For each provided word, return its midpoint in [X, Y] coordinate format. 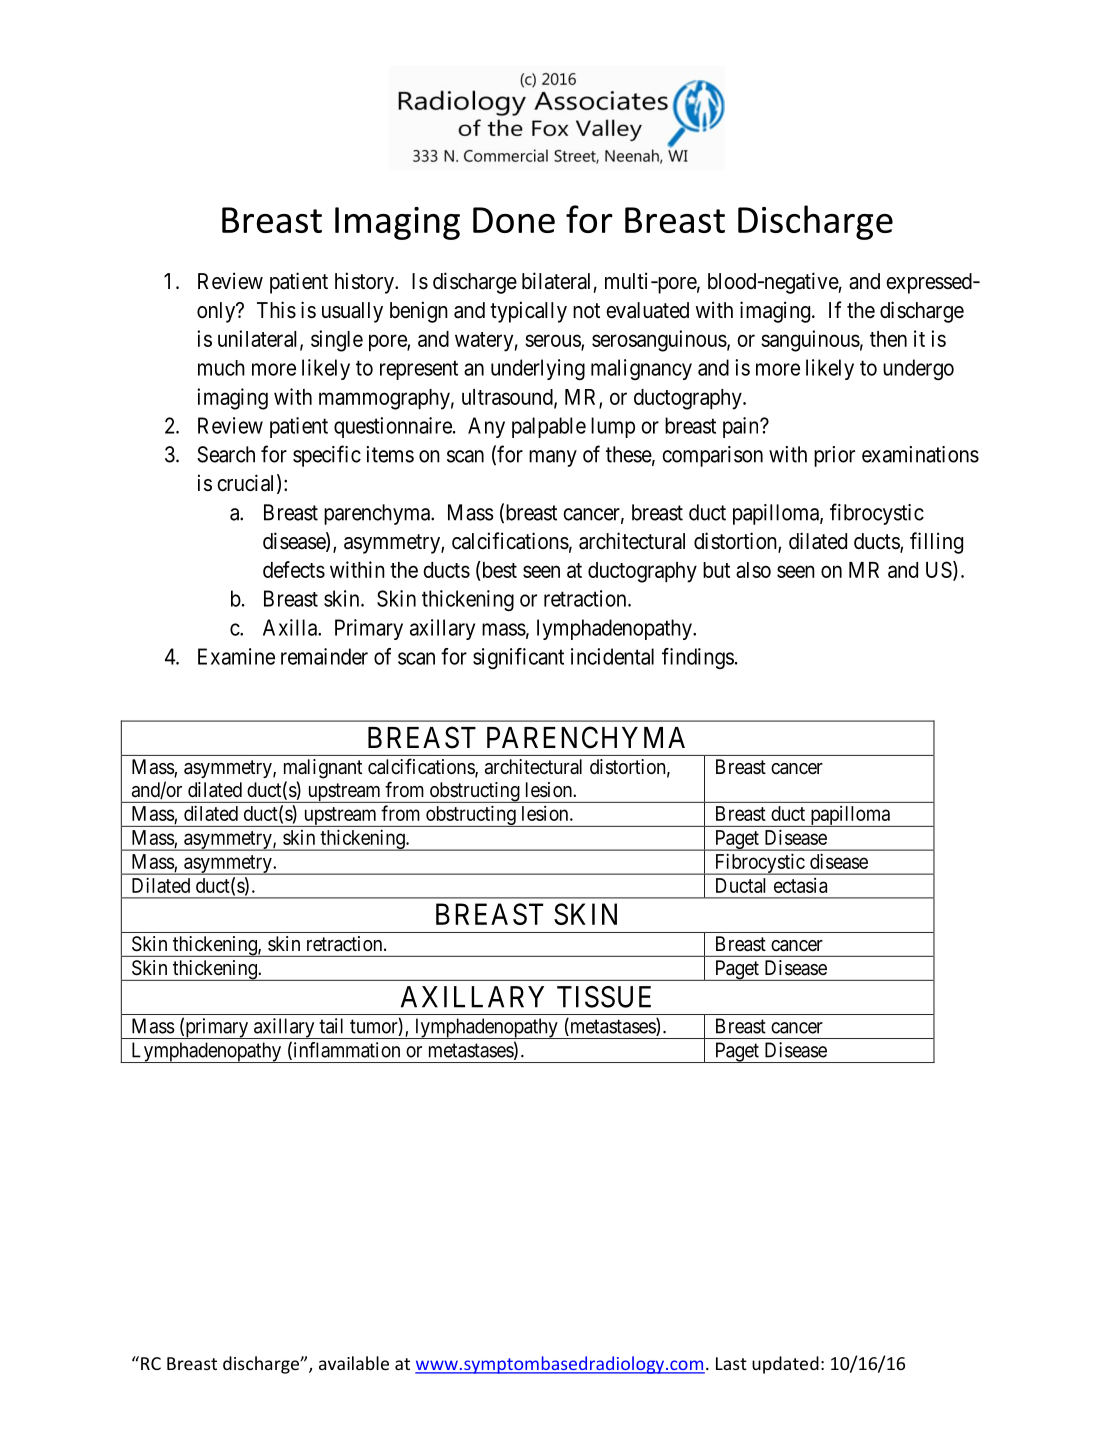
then [888, 339]
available [354, 1363]
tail [331, 1026]
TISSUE [604, 997]
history [365, 283]
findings [698, 658]
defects [294, 569]
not [586, 310]
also [753, 570]
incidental [612, 656]
